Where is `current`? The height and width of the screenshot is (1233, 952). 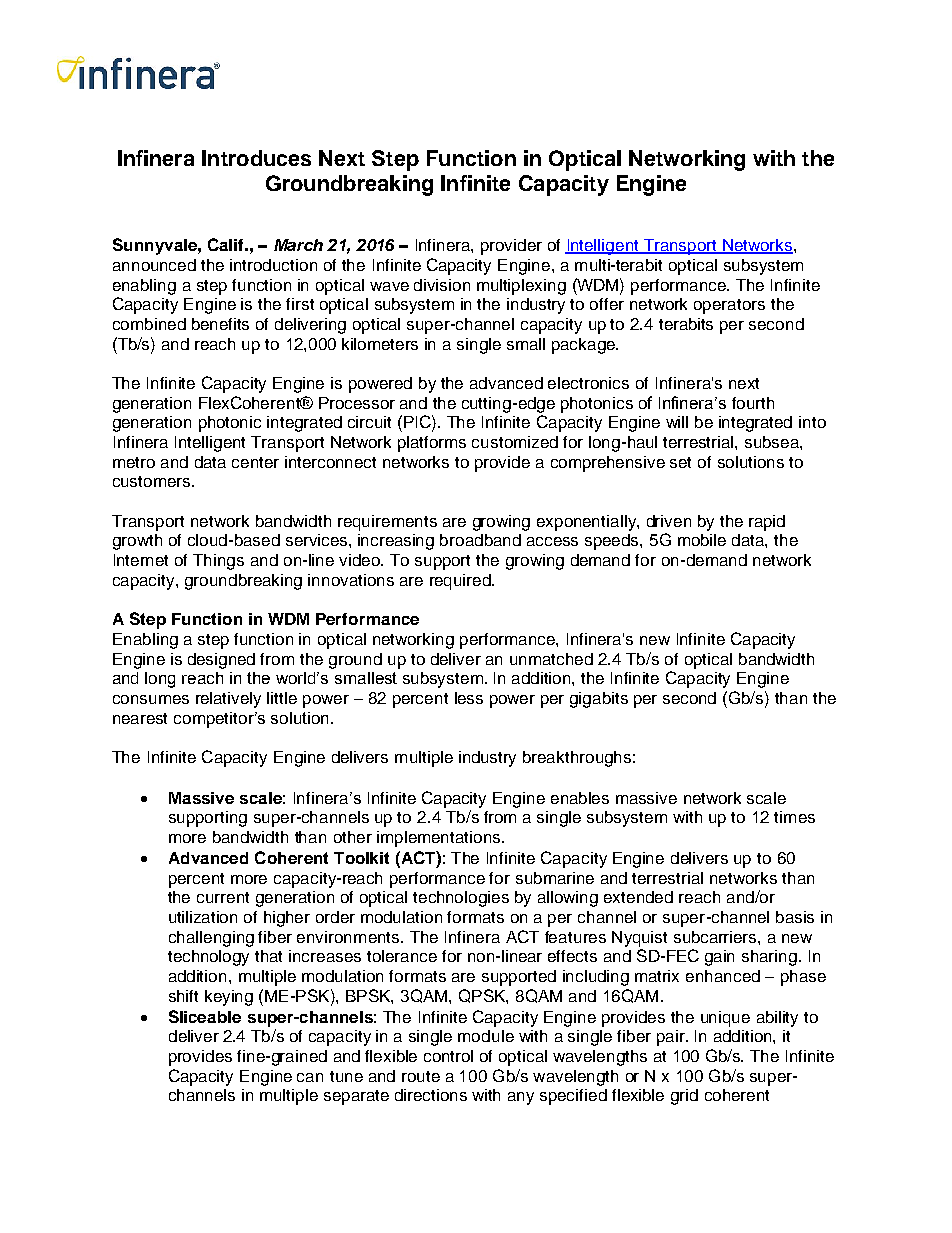
current is located at coordinates (223, 897).
